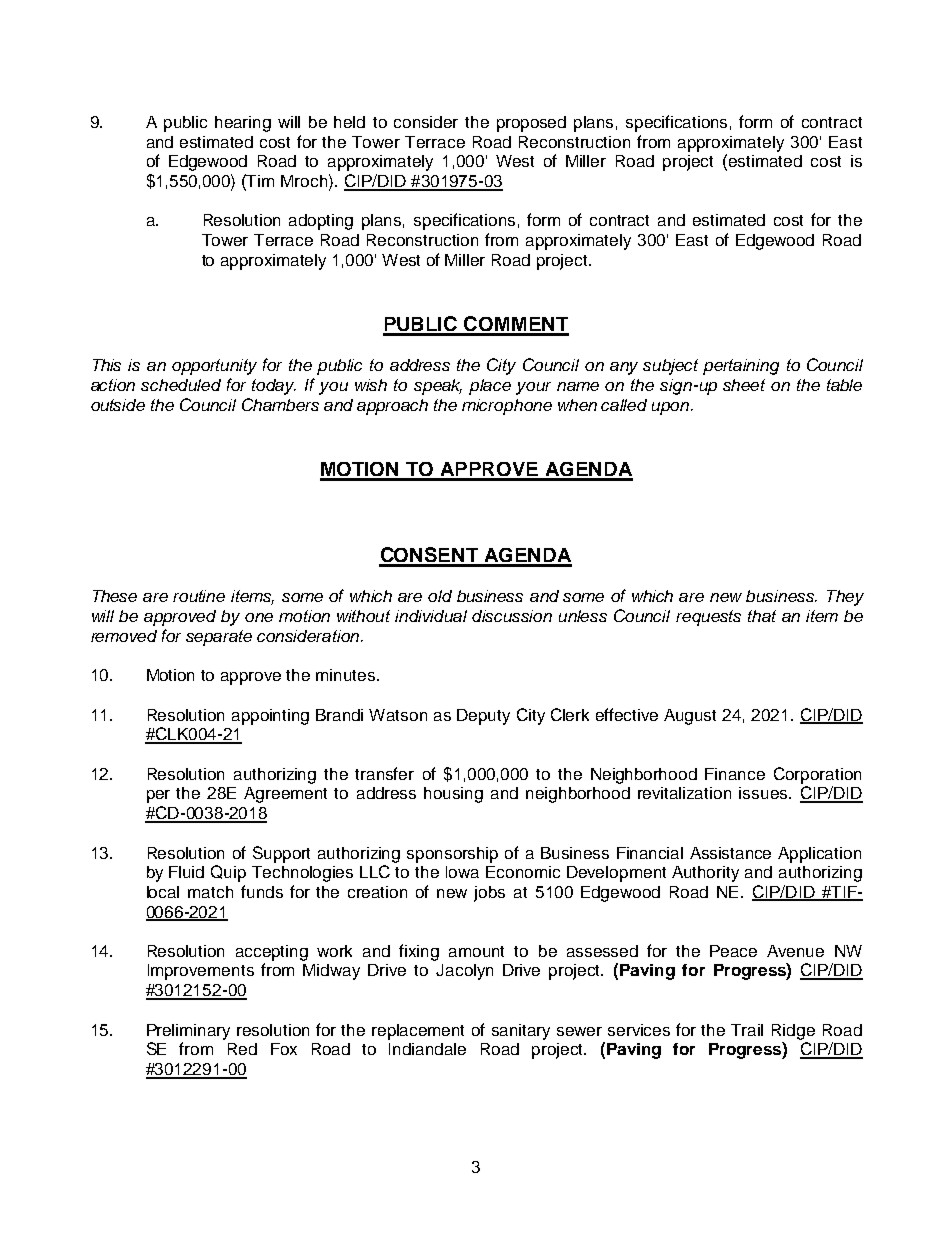 The width and height of the screenshot is (952, 1233). Describe the element at coordinates (762, 616) in the screenshot. I see `that` at that location.
